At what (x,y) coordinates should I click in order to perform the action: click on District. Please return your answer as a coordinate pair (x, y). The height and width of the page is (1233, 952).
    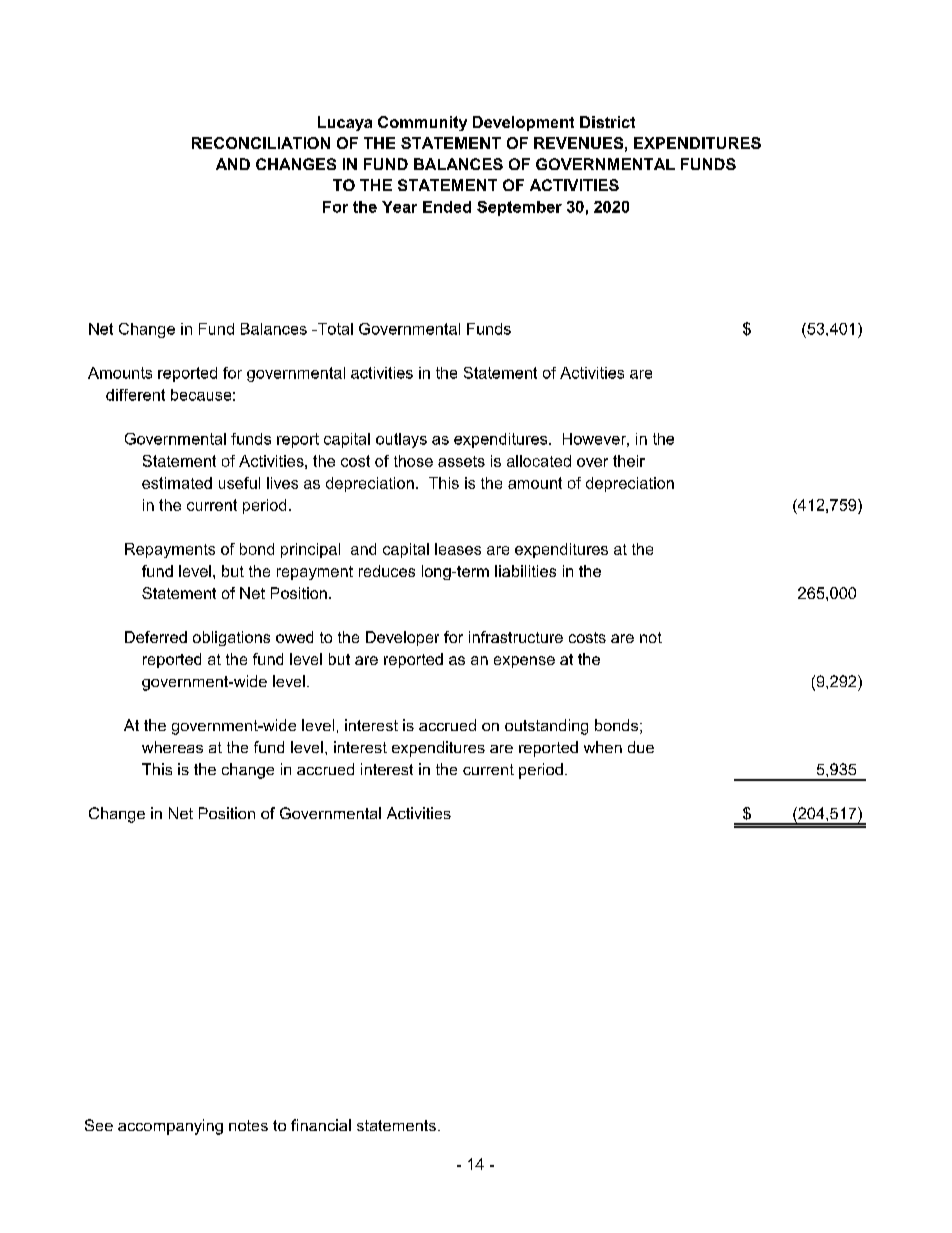
    Looking at the image, I should click on (607, 122).
